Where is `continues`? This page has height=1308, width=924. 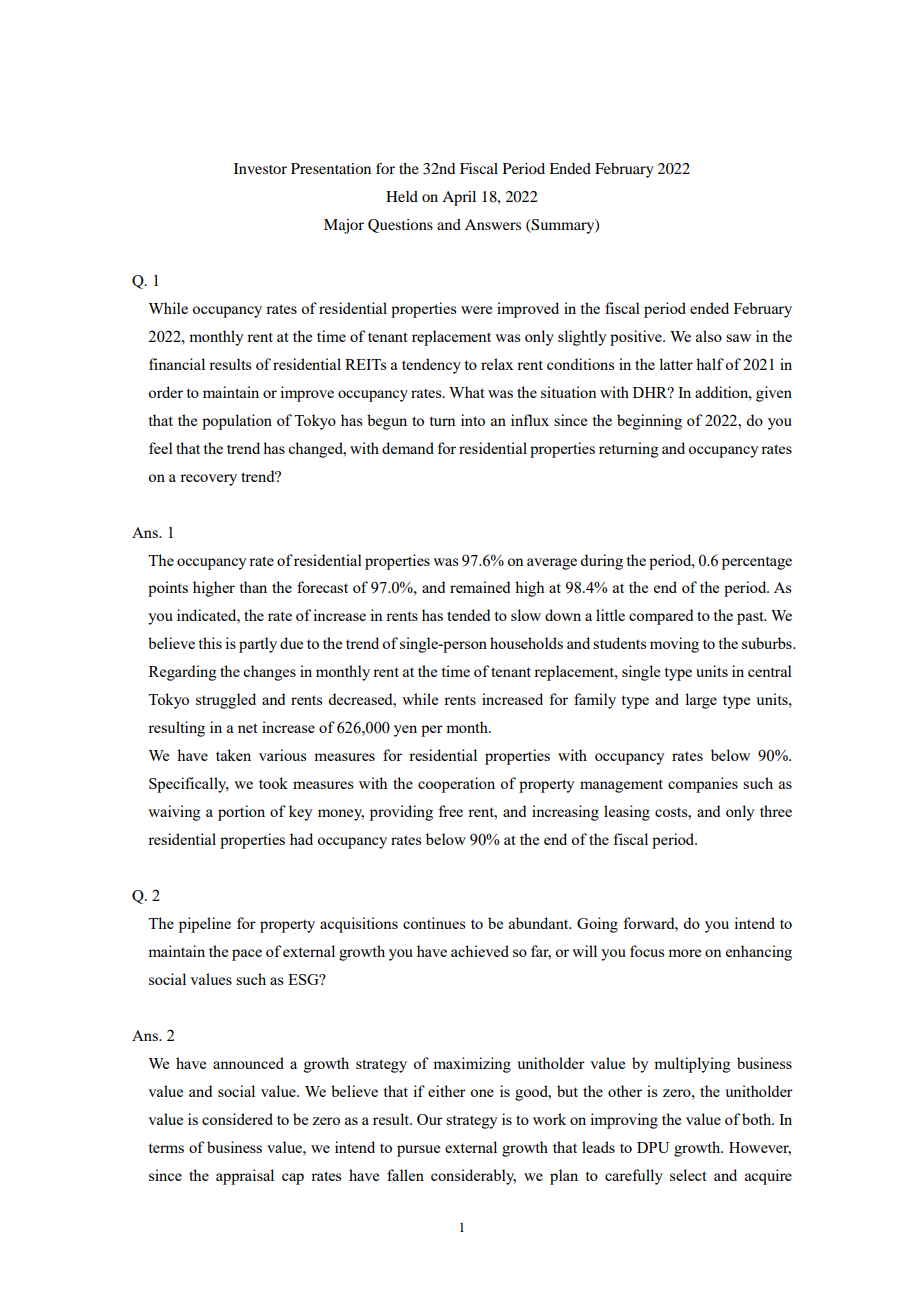 continues is located at coordinates (434, 923).
